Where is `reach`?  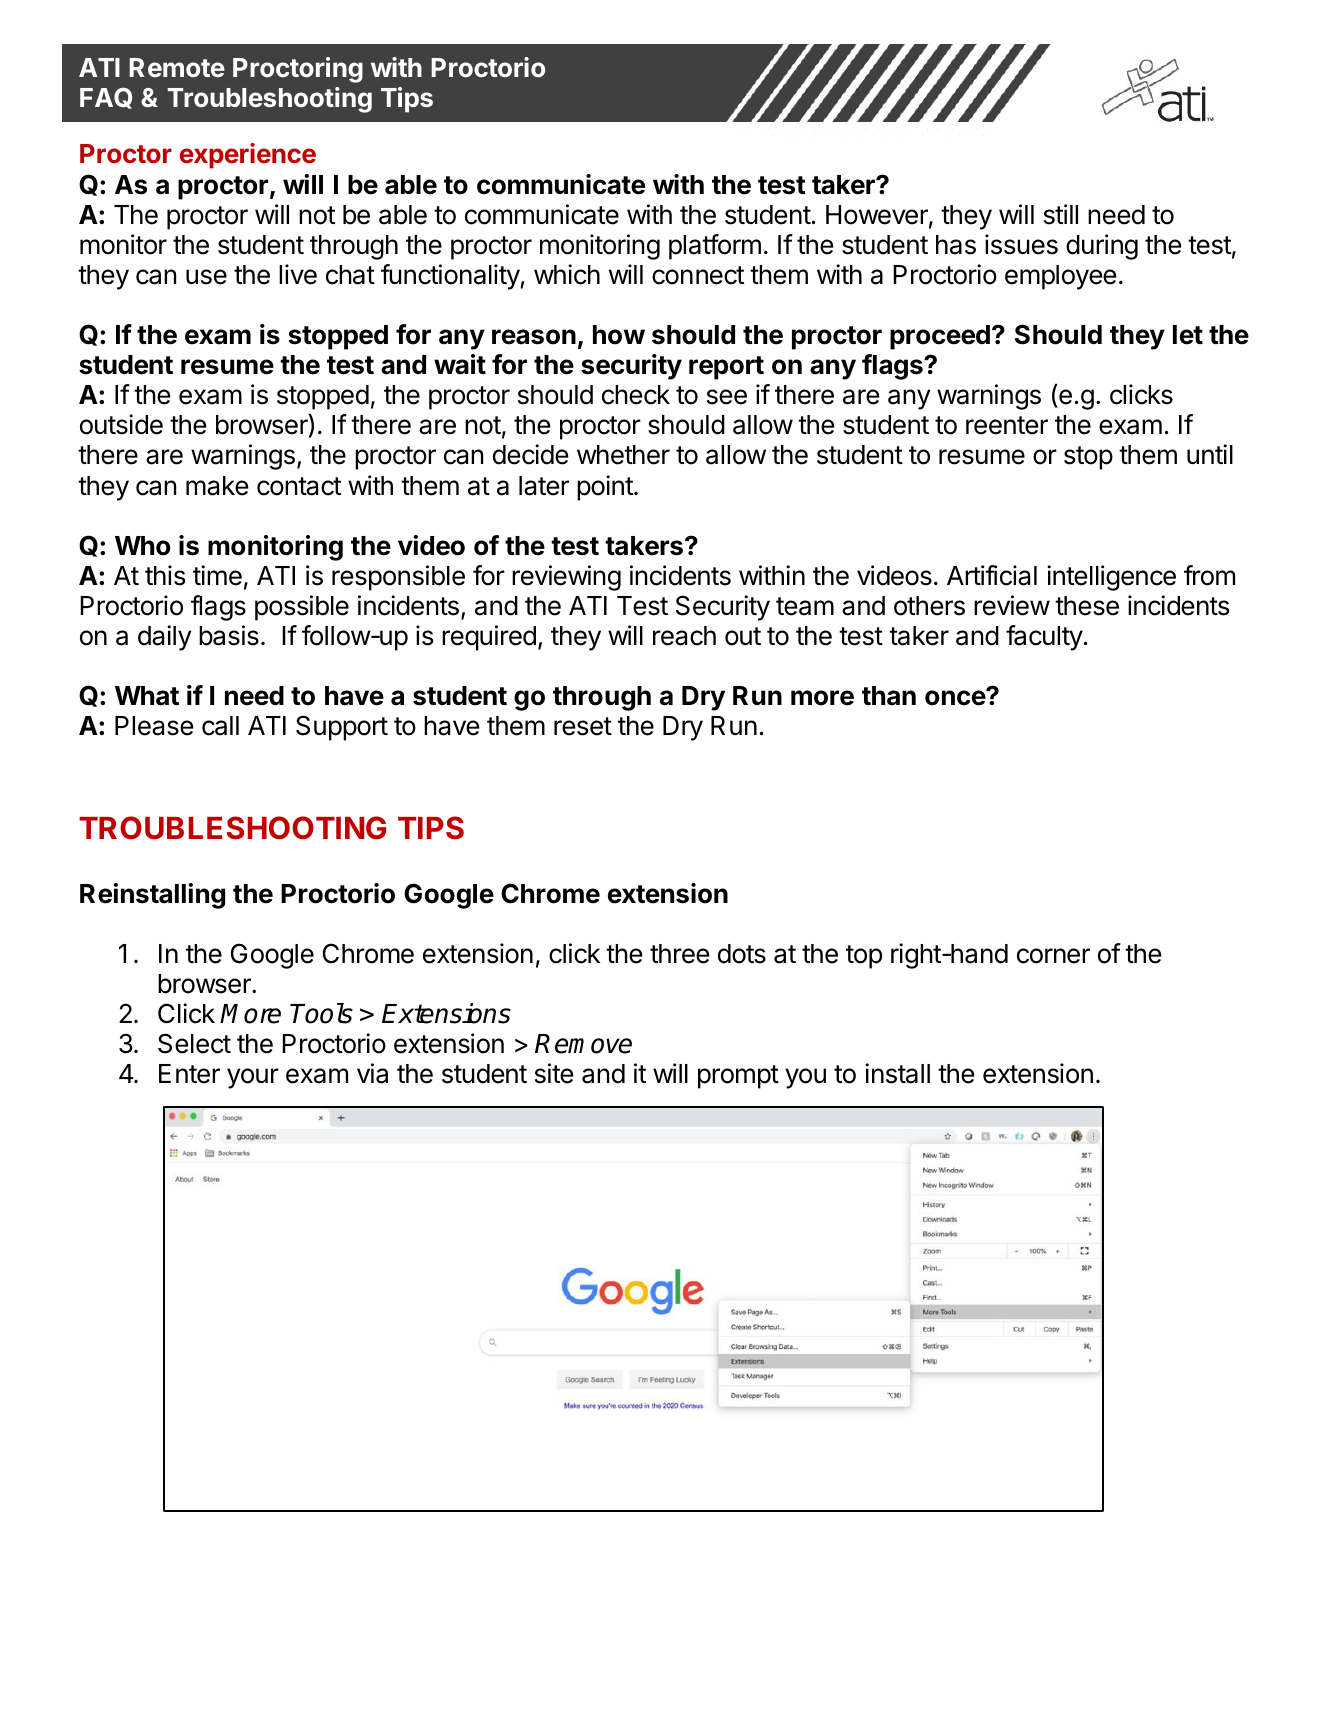 reach is located at coordinates (684, 636).
